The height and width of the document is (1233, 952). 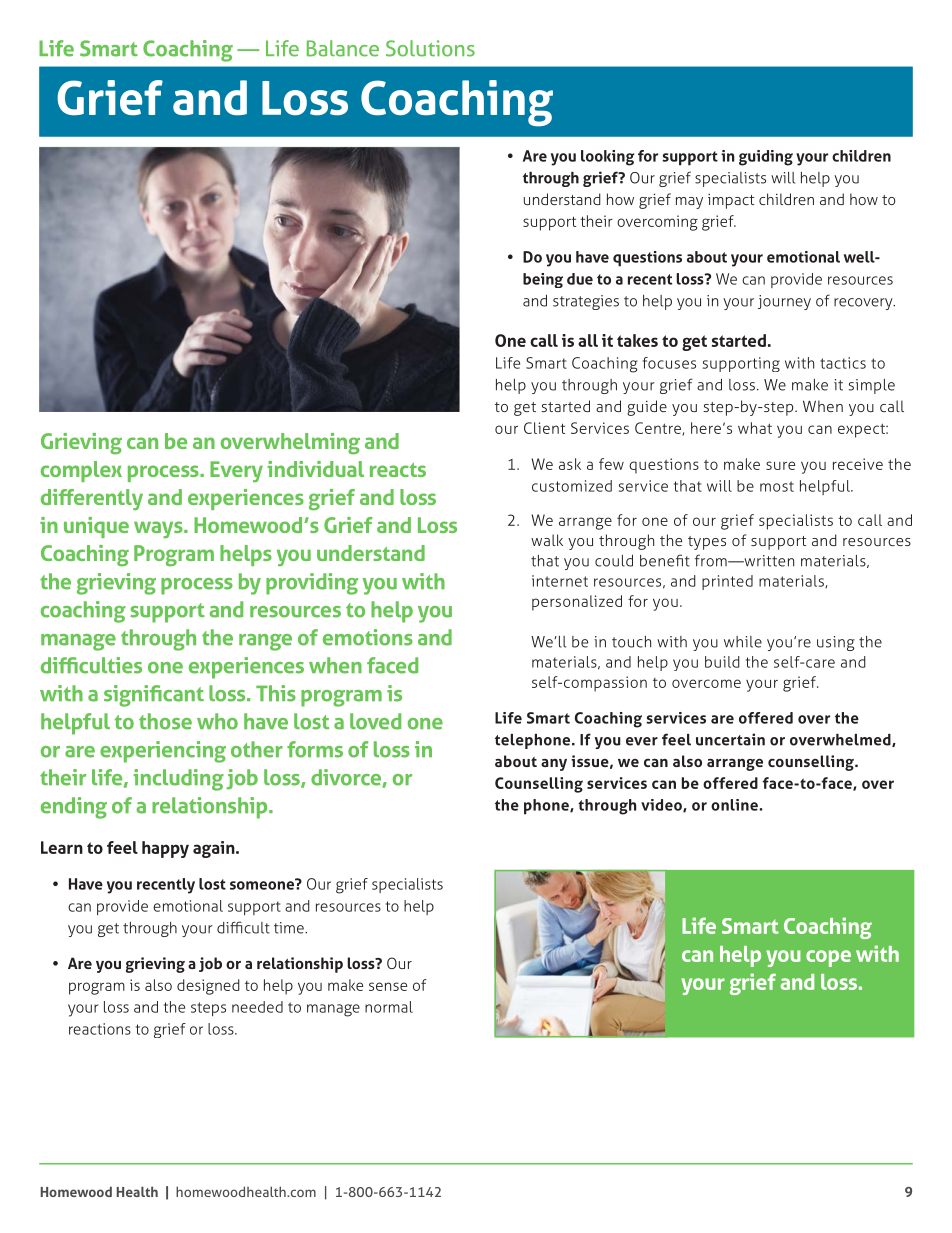 I want to click on designed, so click(x=208, y=987).
